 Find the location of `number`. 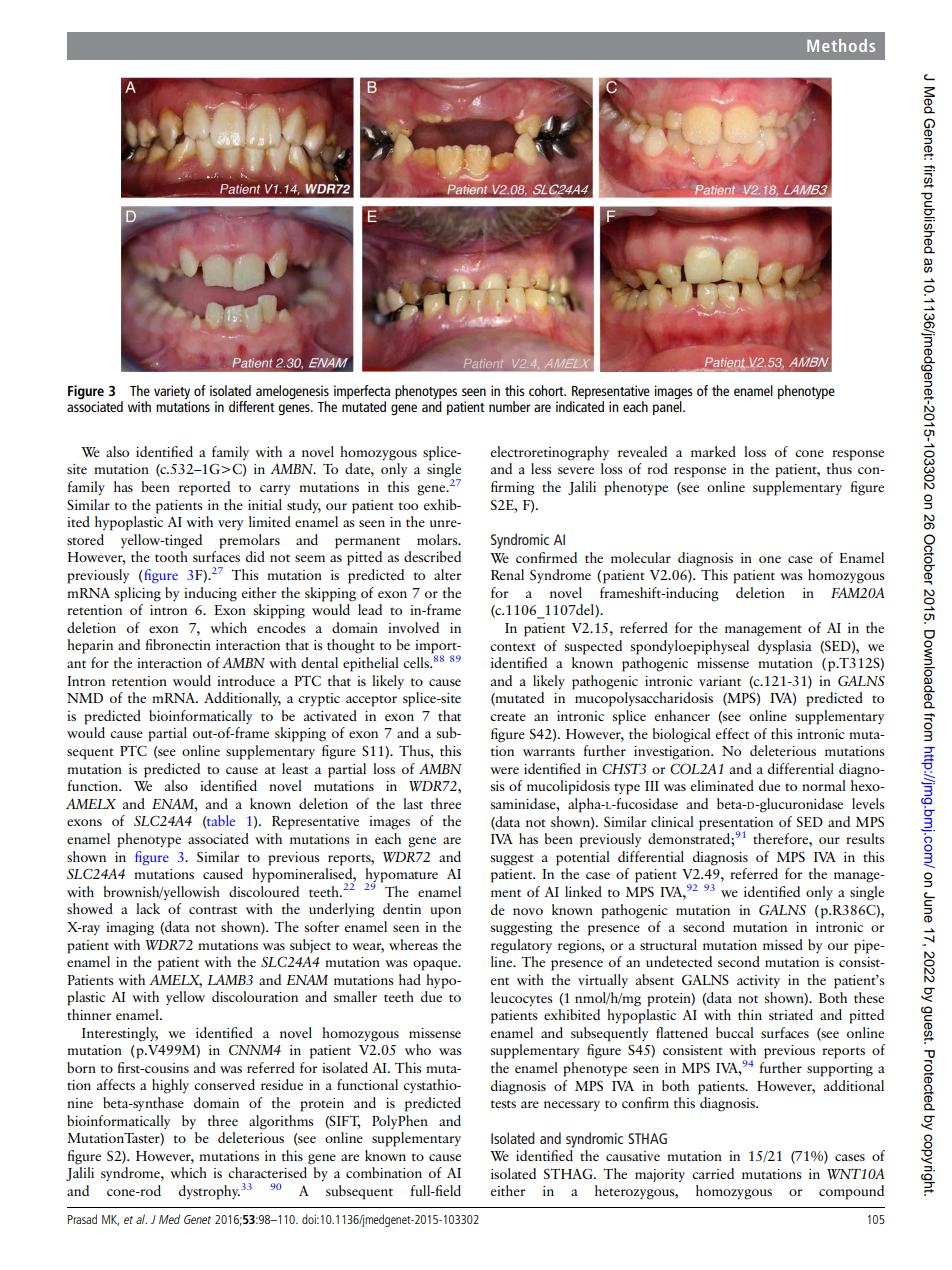

number is located at coordinates (509, 406).
